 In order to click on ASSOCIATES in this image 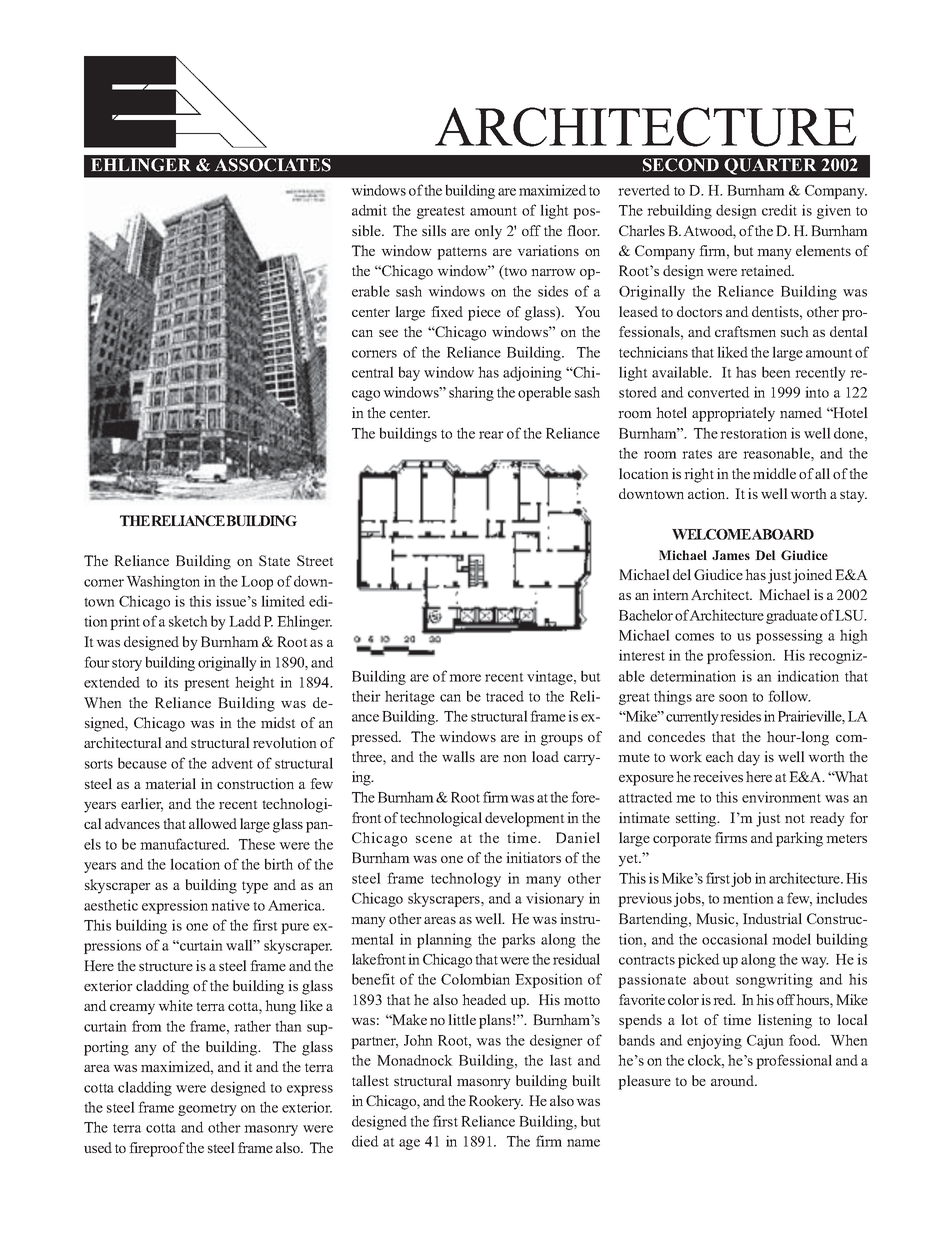, I will do `click(273, 165)`.
